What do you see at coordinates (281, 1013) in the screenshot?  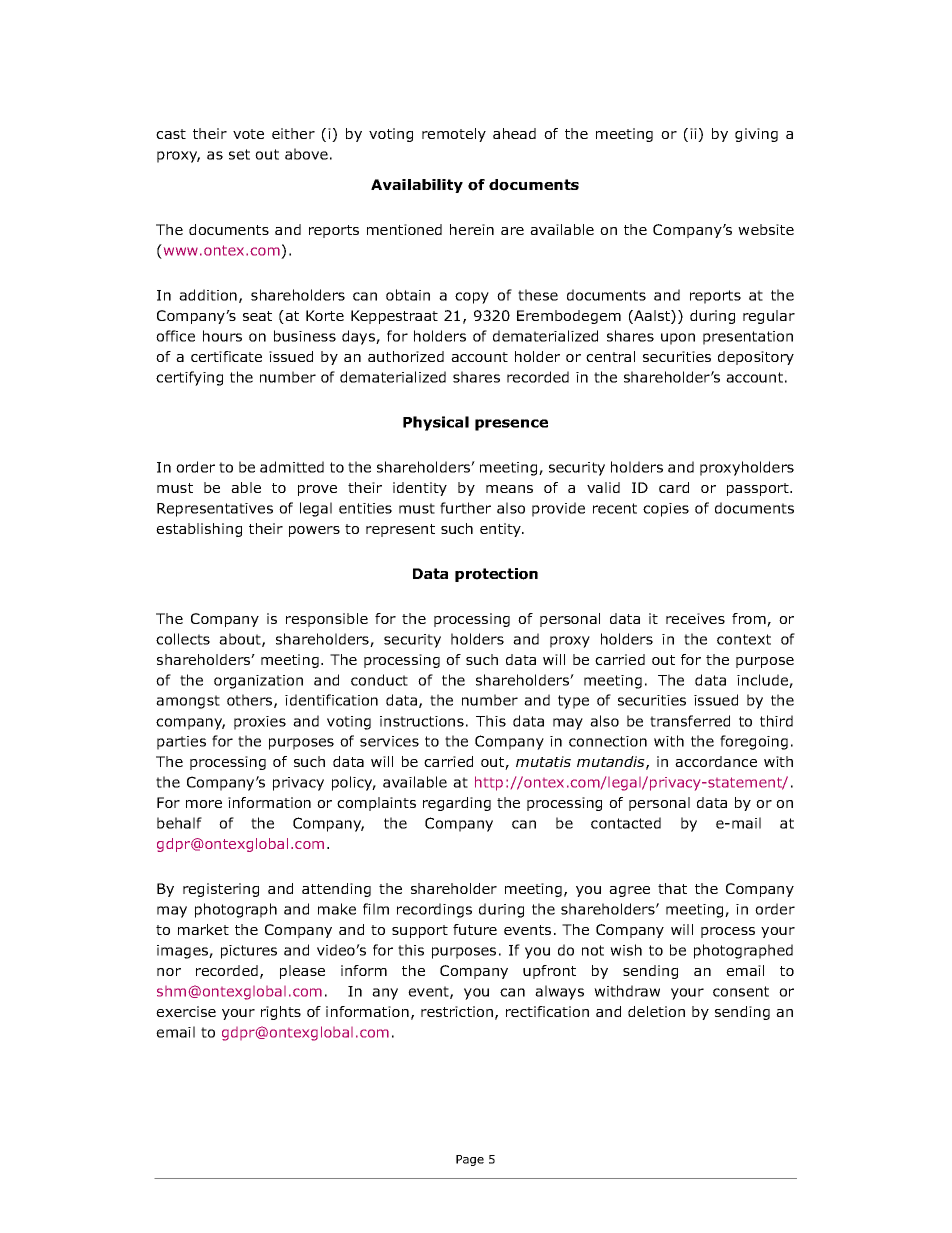 I see `rights` at bounding box center [281, 1013].
